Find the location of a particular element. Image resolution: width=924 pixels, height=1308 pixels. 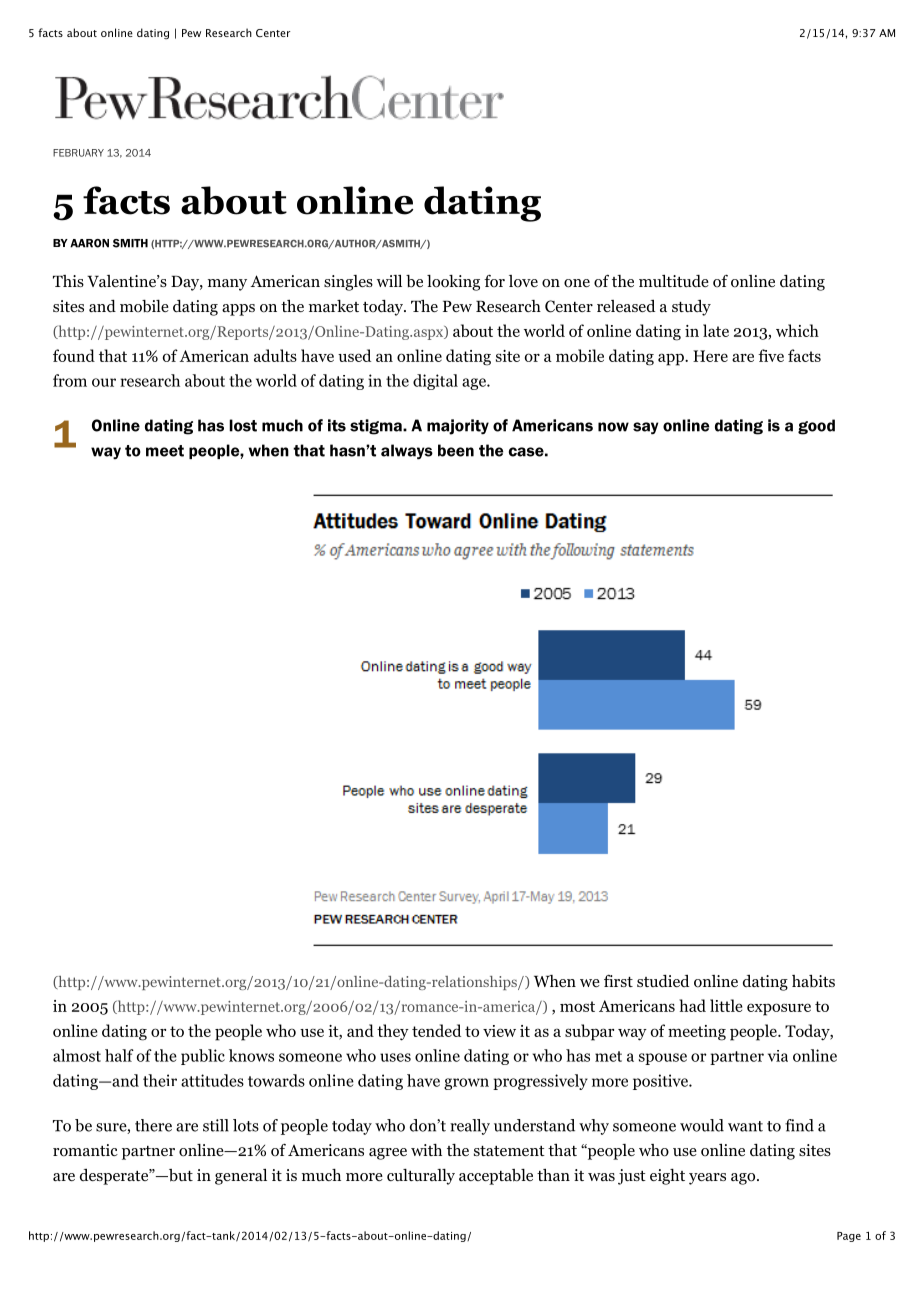

good is located at coordinates (816, 427).
